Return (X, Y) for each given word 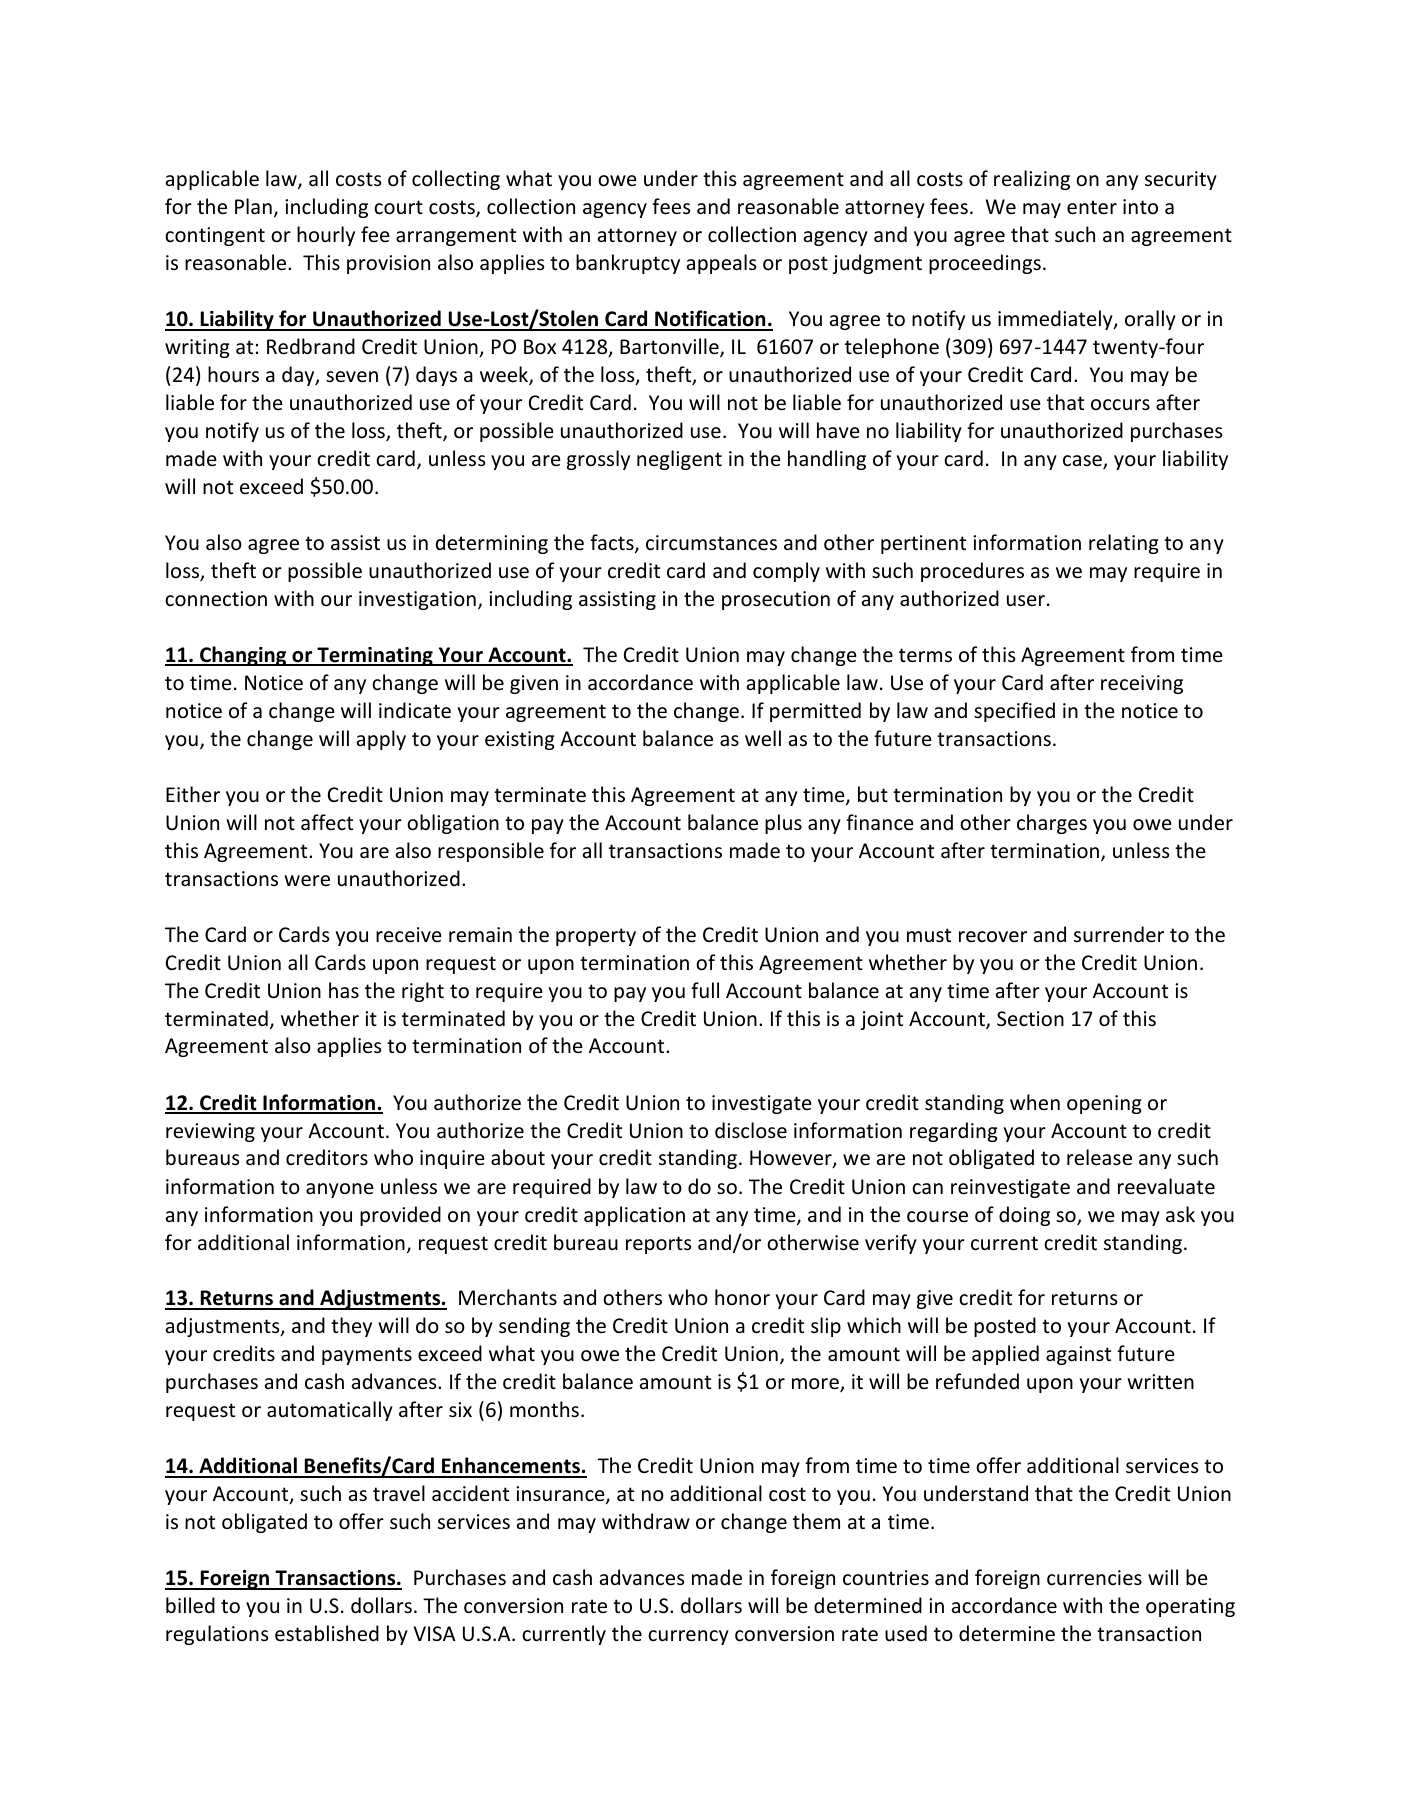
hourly (326, 236)
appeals (721, 264)
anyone (340, 1190)
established (327, 1633)
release (1099, 1157)
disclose (751, 1130)
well (763, 738)
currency (688, 1637)
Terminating (375, 656)
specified (1014, 712)
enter (1092, 207)
